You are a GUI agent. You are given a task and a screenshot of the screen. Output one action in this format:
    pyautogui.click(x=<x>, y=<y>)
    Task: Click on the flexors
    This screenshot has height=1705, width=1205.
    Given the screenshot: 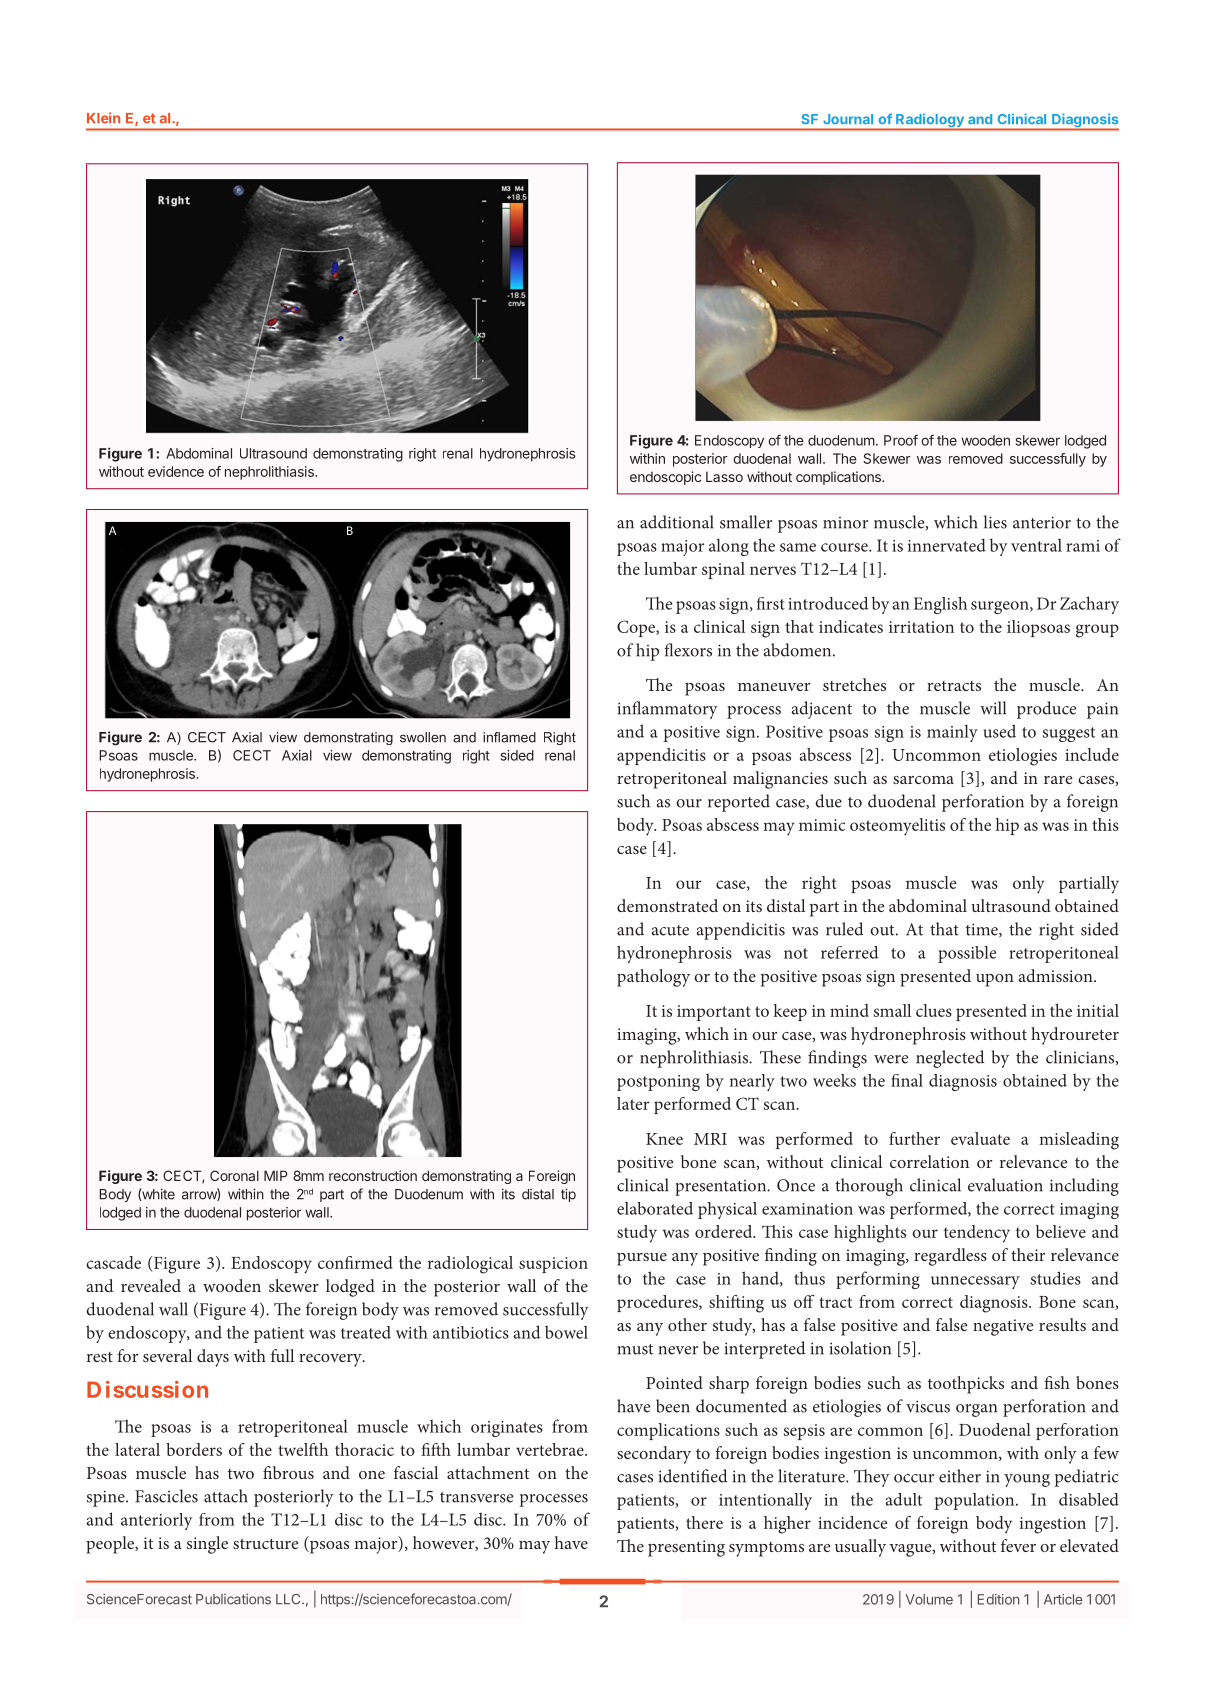 What is the action you would take?
    pyautogui.click(x=688, y=650)
